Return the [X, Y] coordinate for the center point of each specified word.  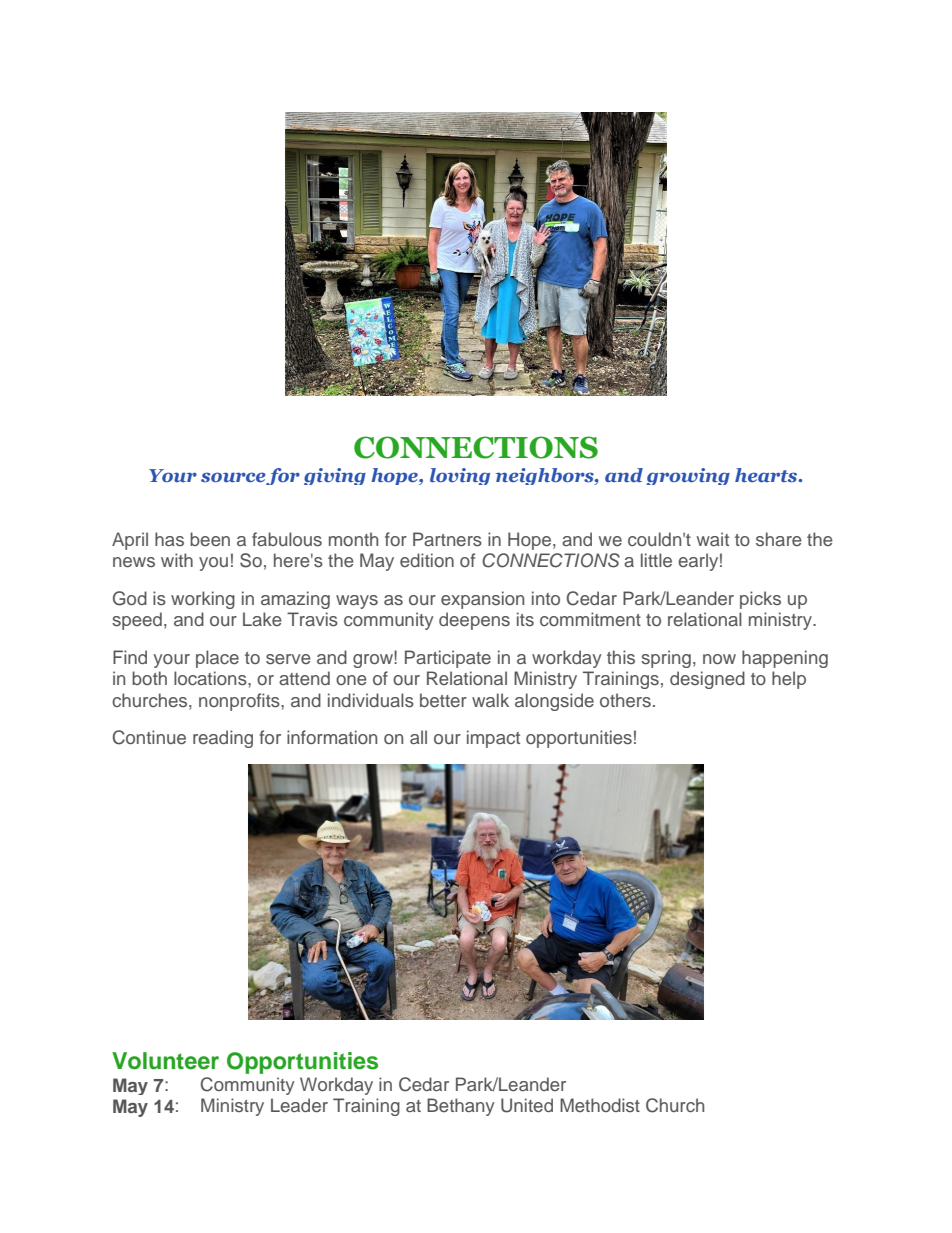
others [625, 700]
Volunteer [165, 1061]
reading [223, 739]
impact [493, 739]
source [234, 478]
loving [460, 476]
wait [713, 539]
